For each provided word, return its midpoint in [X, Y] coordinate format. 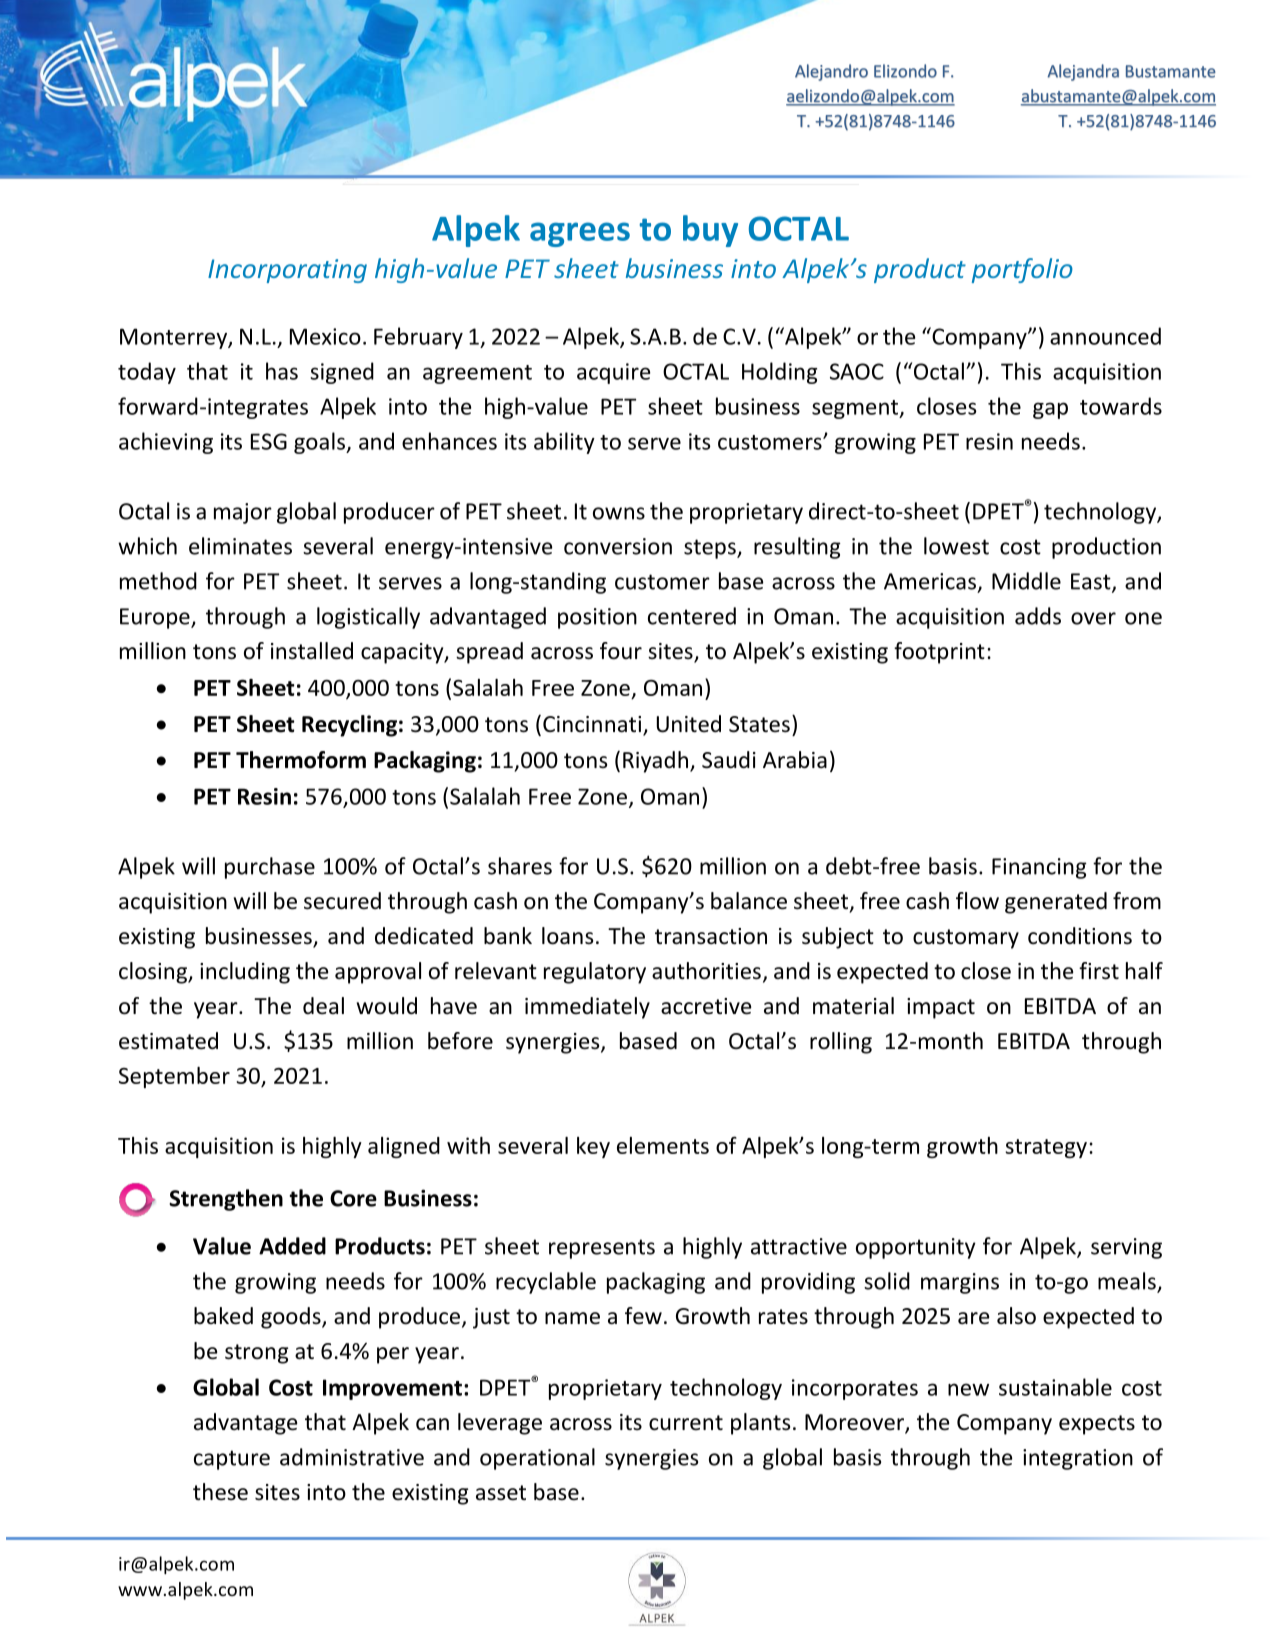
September [174, 1077]
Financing [1039, 868]
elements [663, 1145]
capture [232, 1460]
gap [1050, 410]
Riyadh [655, 762]
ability [564, 443]
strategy [1046, 1148]
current [686, 1423]
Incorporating [287, 271]
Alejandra [1083, 72]
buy [710, 231]
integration [1078, 1459]
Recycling [349, 726]
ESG [269, 441]
